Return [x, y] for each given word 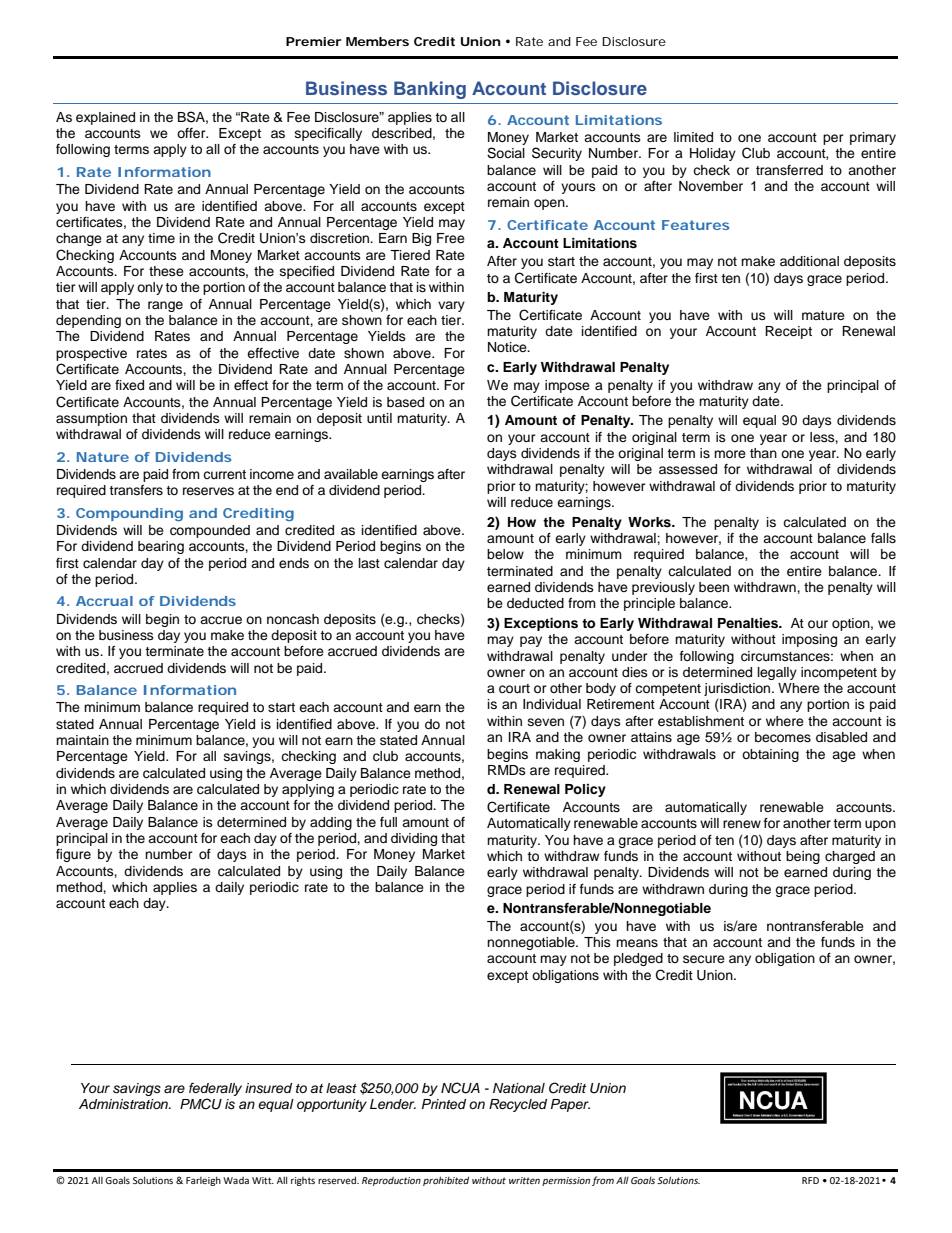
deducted [535, 603]
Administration [124, 1104]
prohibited [446, 1181]
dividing [414, 839]
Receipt [788, 332]
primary [873, 138]
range [165, 306]
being [803, 857]
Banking [430, 90]
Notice [508, 347]
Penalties [749, 623]
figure [73, 855]
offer [192, 133]
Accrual [104, 601]
